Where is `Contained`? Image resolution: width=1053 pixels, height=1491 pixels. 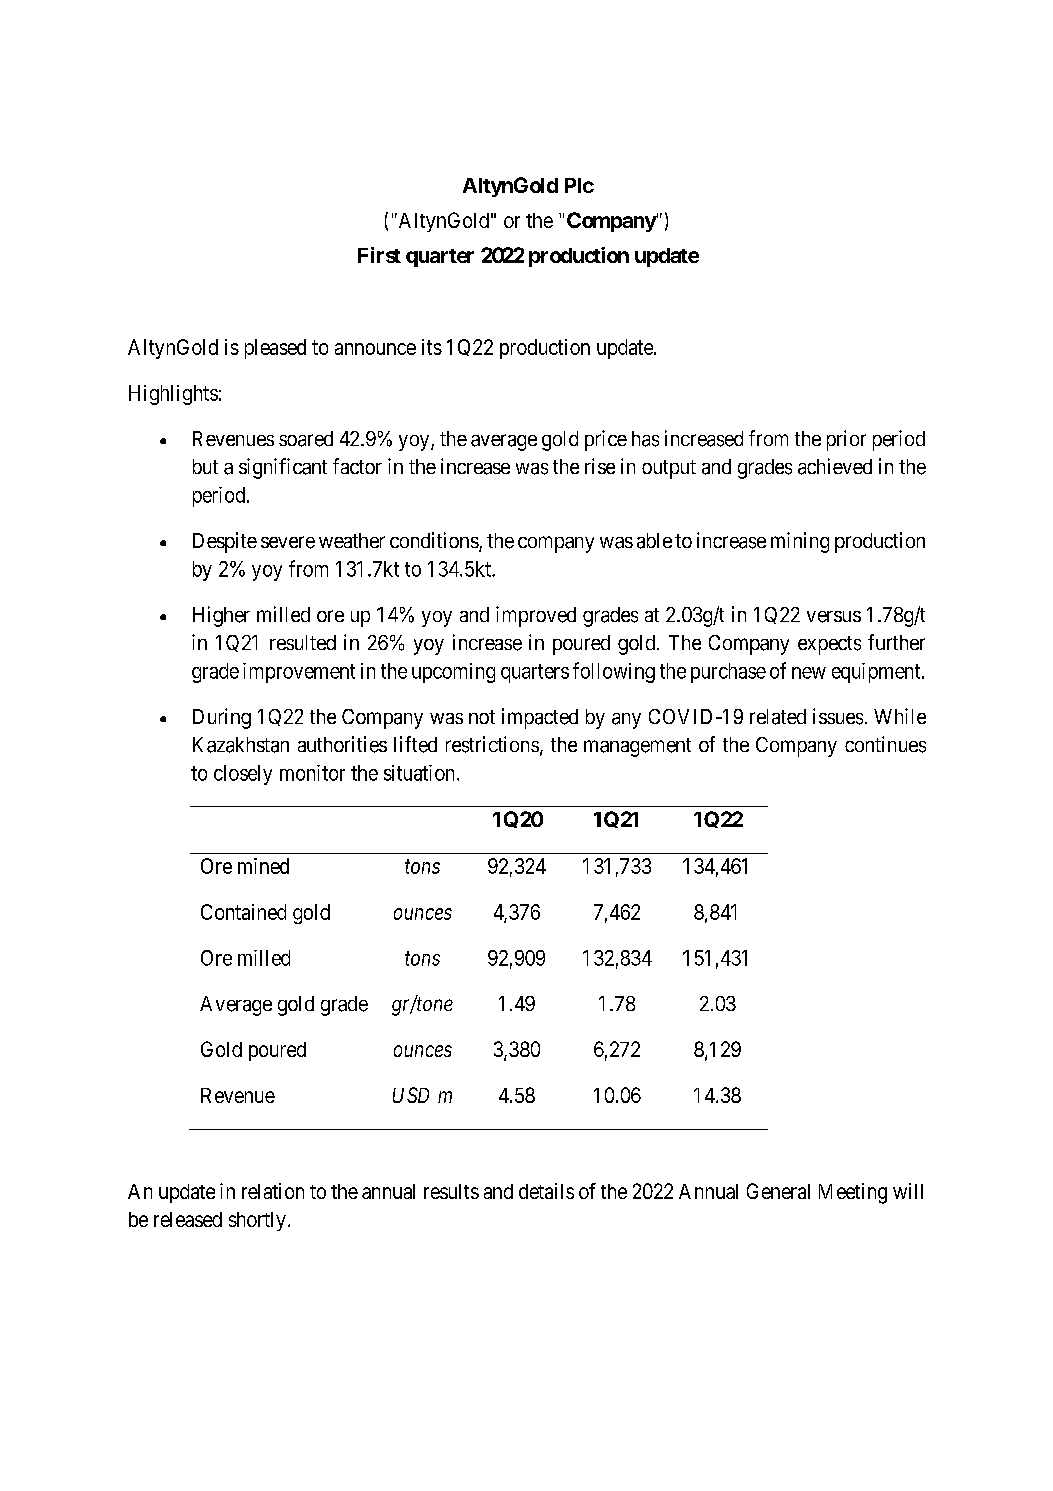
Contained is located at coordinates (243, 912).
